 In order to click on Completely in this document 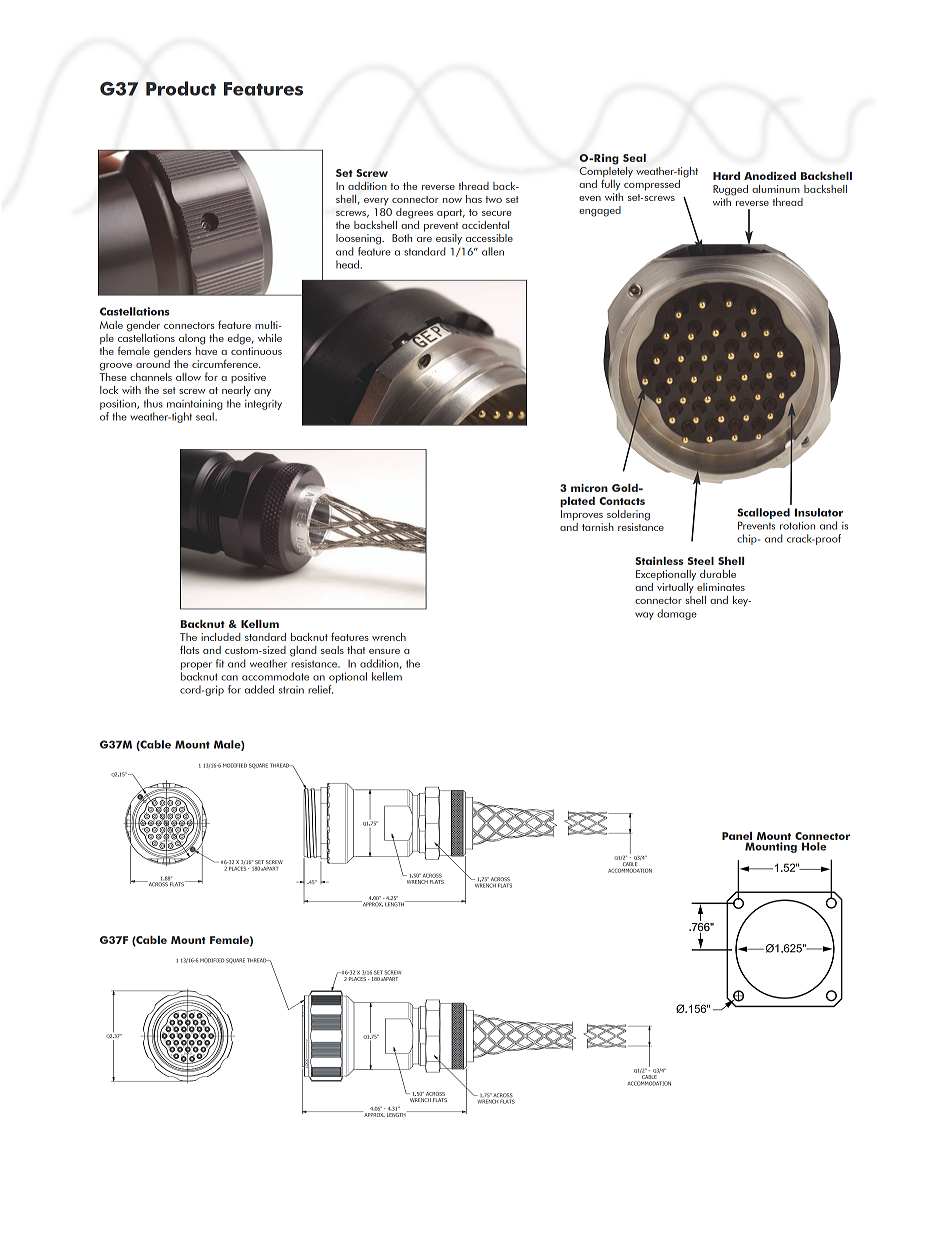, I will do `click(606, 172)`.
